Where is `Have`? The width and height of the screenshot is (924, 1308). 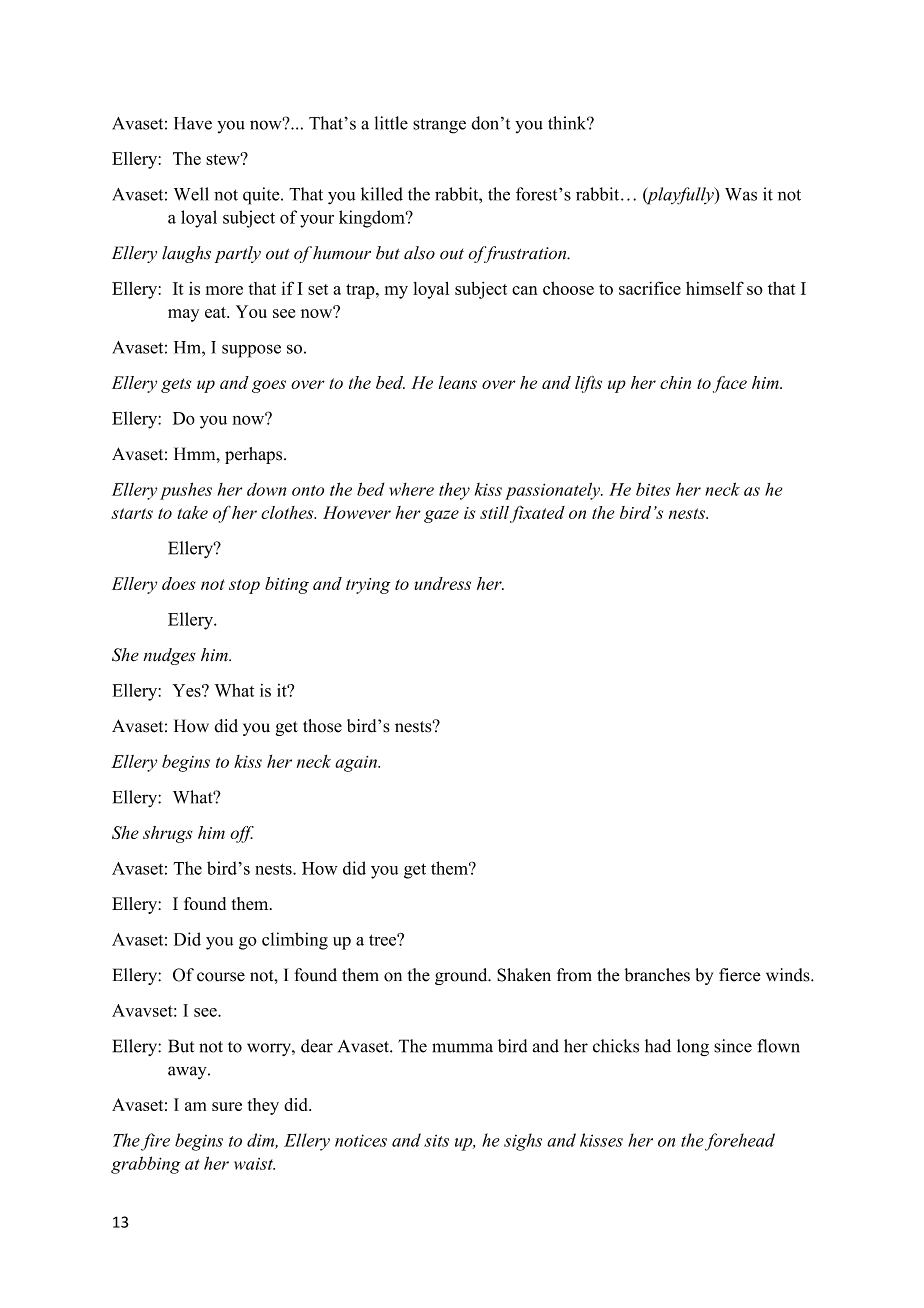
Have is located at coordinates (193, 123).
